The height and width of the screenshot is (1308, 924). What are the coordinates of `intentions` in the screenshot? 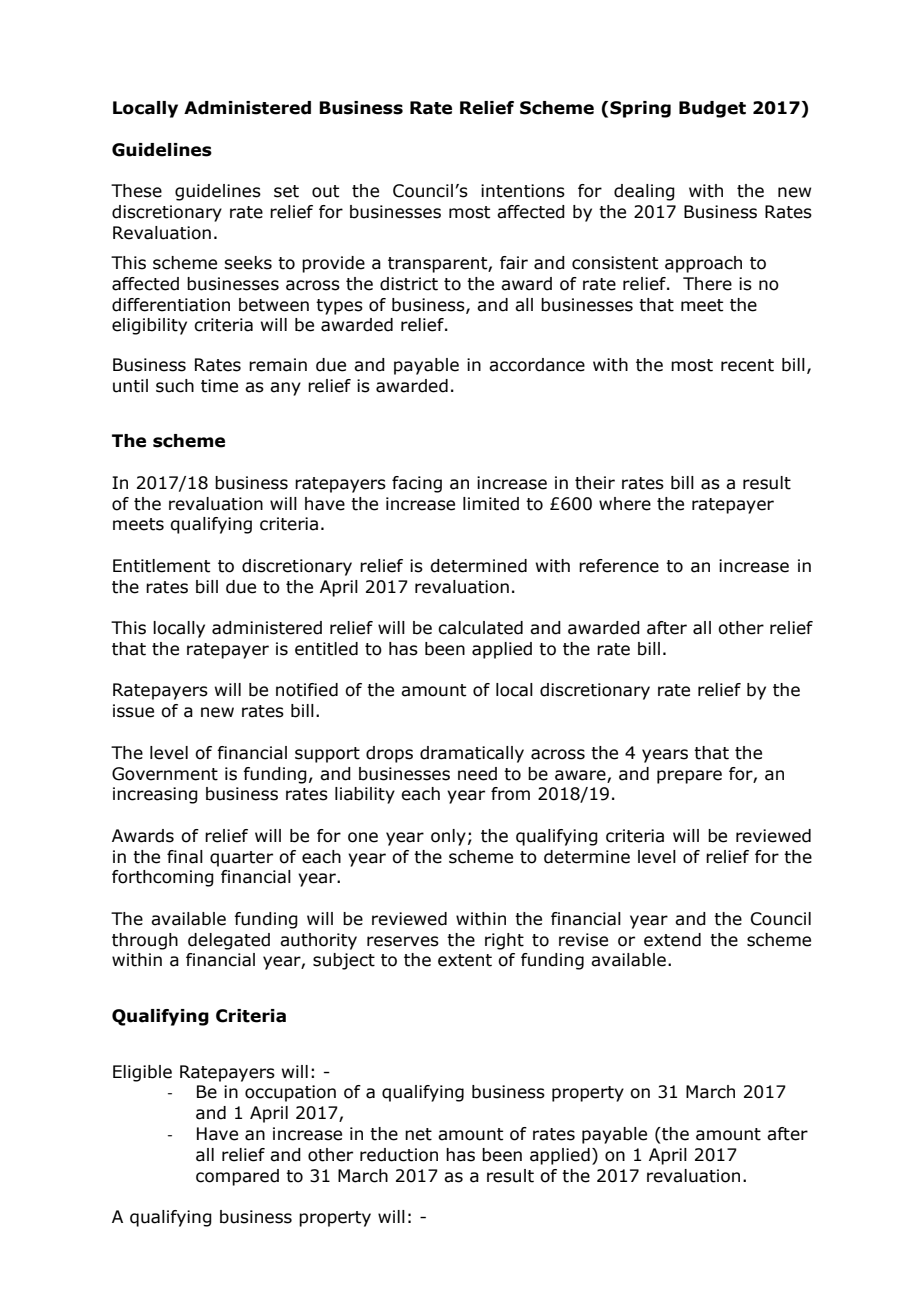 It's located at (523, 191).
